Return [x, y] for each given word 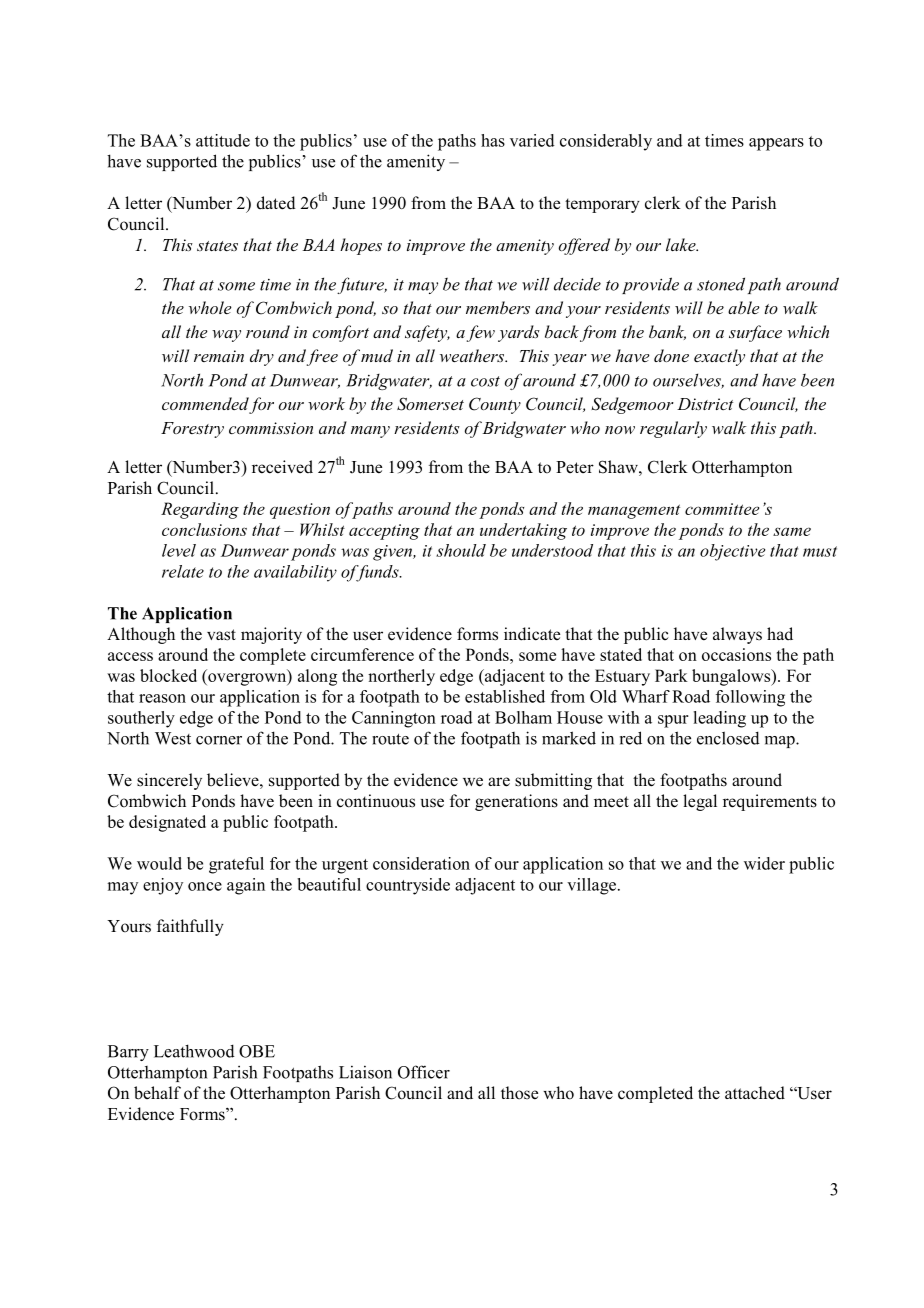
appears [776, 144]
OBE [257, 1051]
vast [221, 635]
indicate [532, 634]
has [493, 140]
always [737, 635]
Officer [424, 1072]
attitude [223, 140]
